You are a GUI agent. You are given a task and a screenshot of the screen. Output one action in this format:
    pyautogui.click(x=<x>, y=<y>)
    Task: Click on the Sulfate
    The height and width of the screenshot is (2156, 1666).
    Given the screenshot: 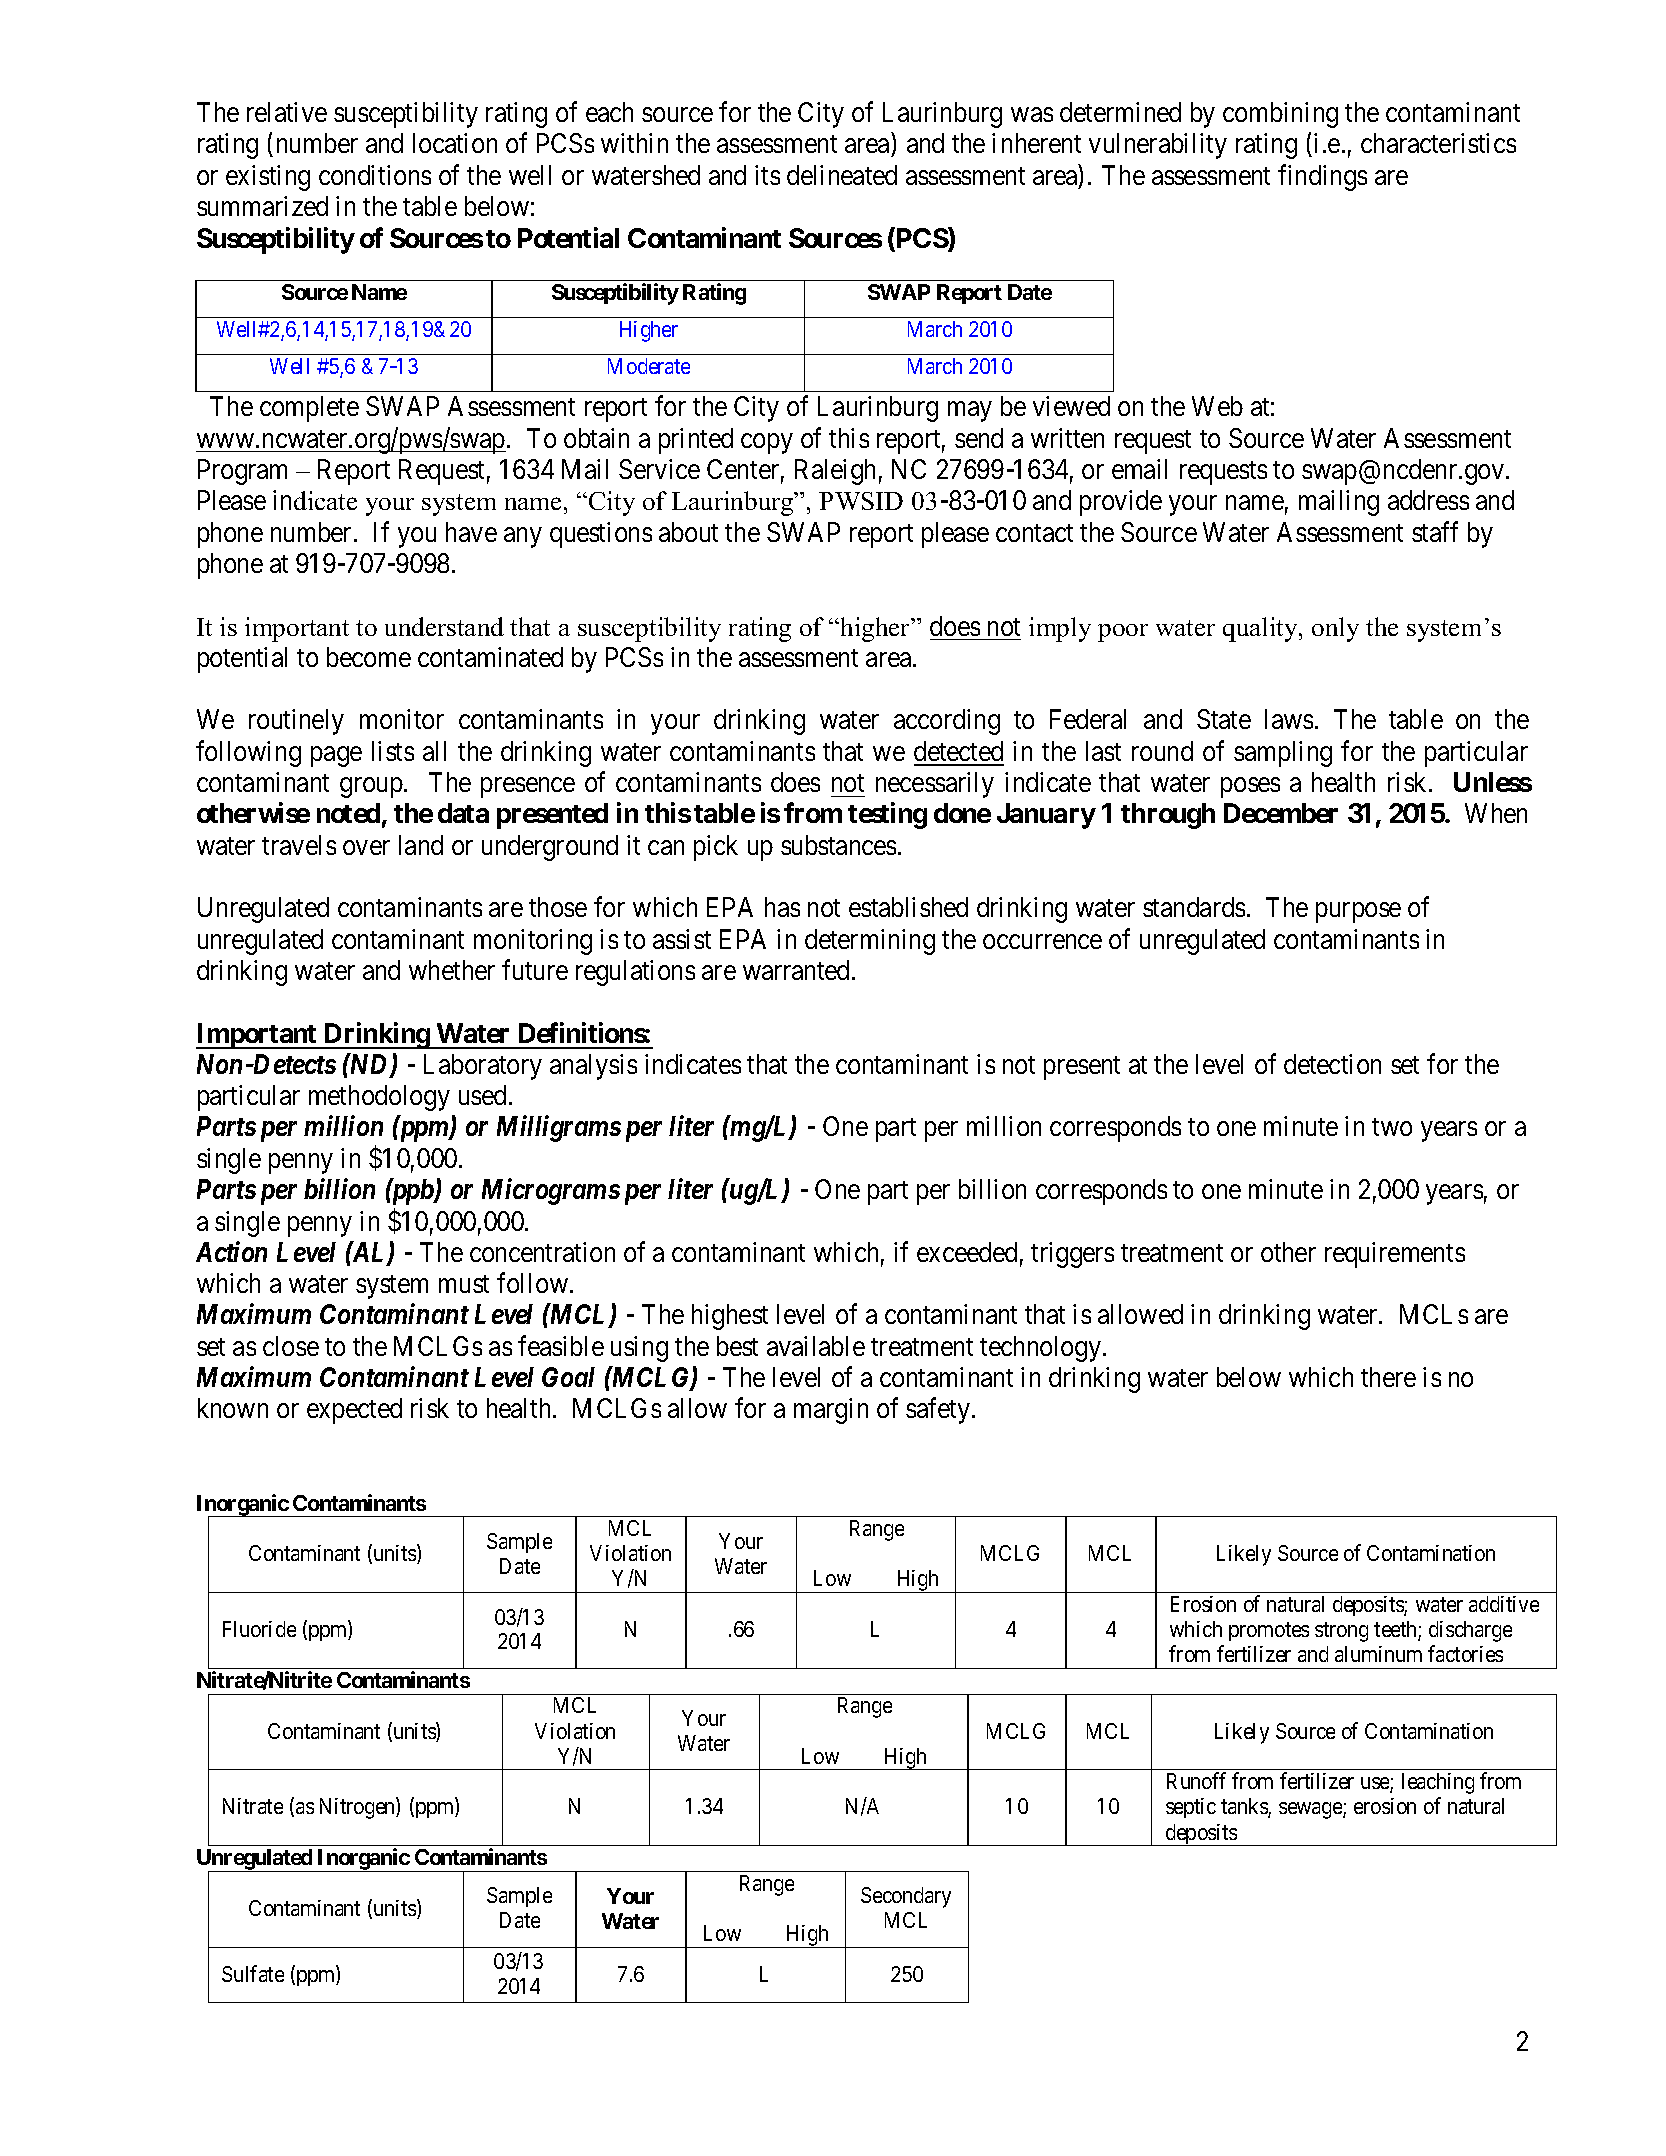 What is the action you would take?
    pyautogui.click(x=253, y=1973)
